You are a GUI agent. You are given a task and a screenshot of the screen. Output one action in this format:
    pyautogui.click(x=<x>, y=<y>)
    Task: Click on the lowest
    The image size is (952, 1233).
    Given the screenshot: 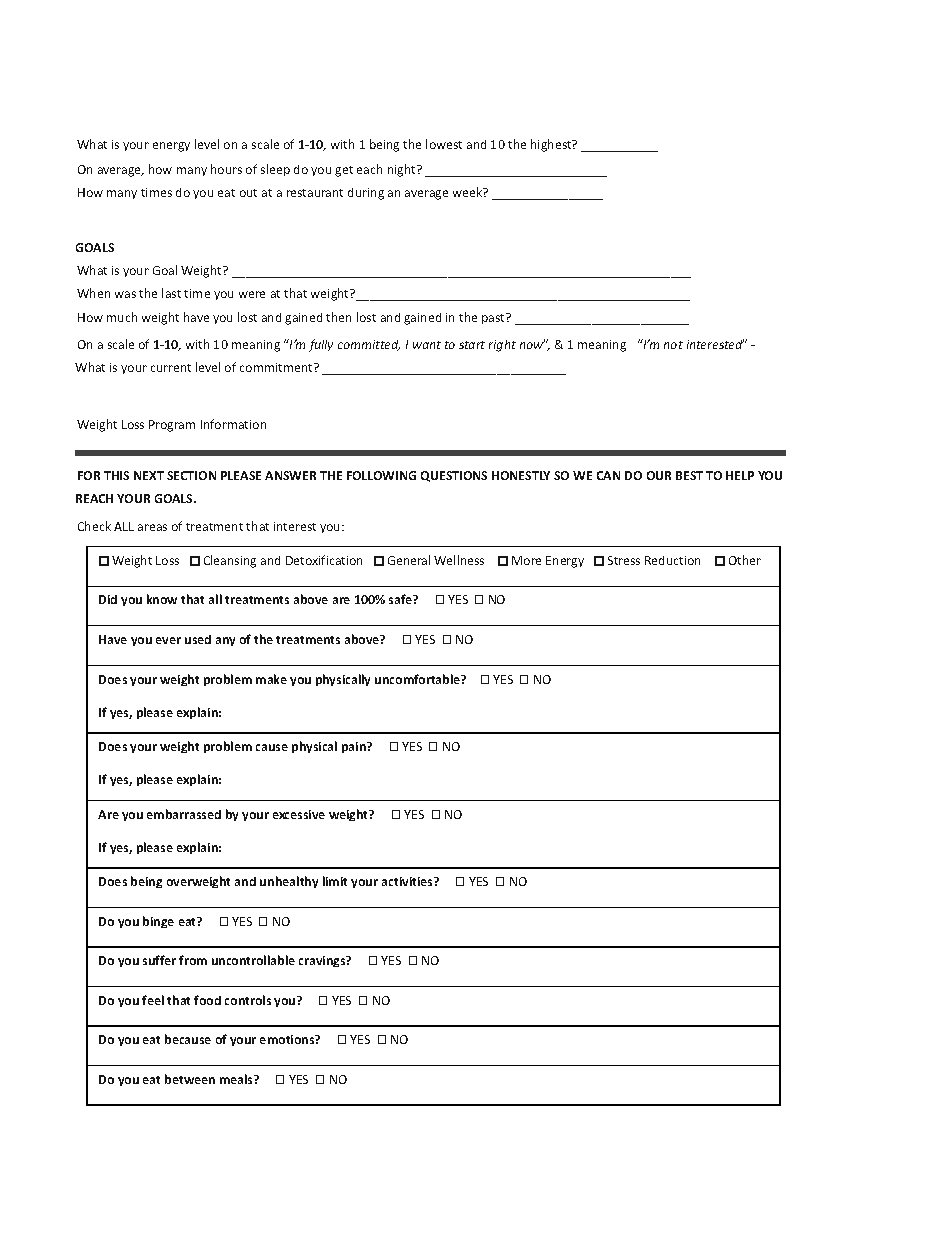 What is the action you would take?
    pyautogui.click(x=444, y=144)
